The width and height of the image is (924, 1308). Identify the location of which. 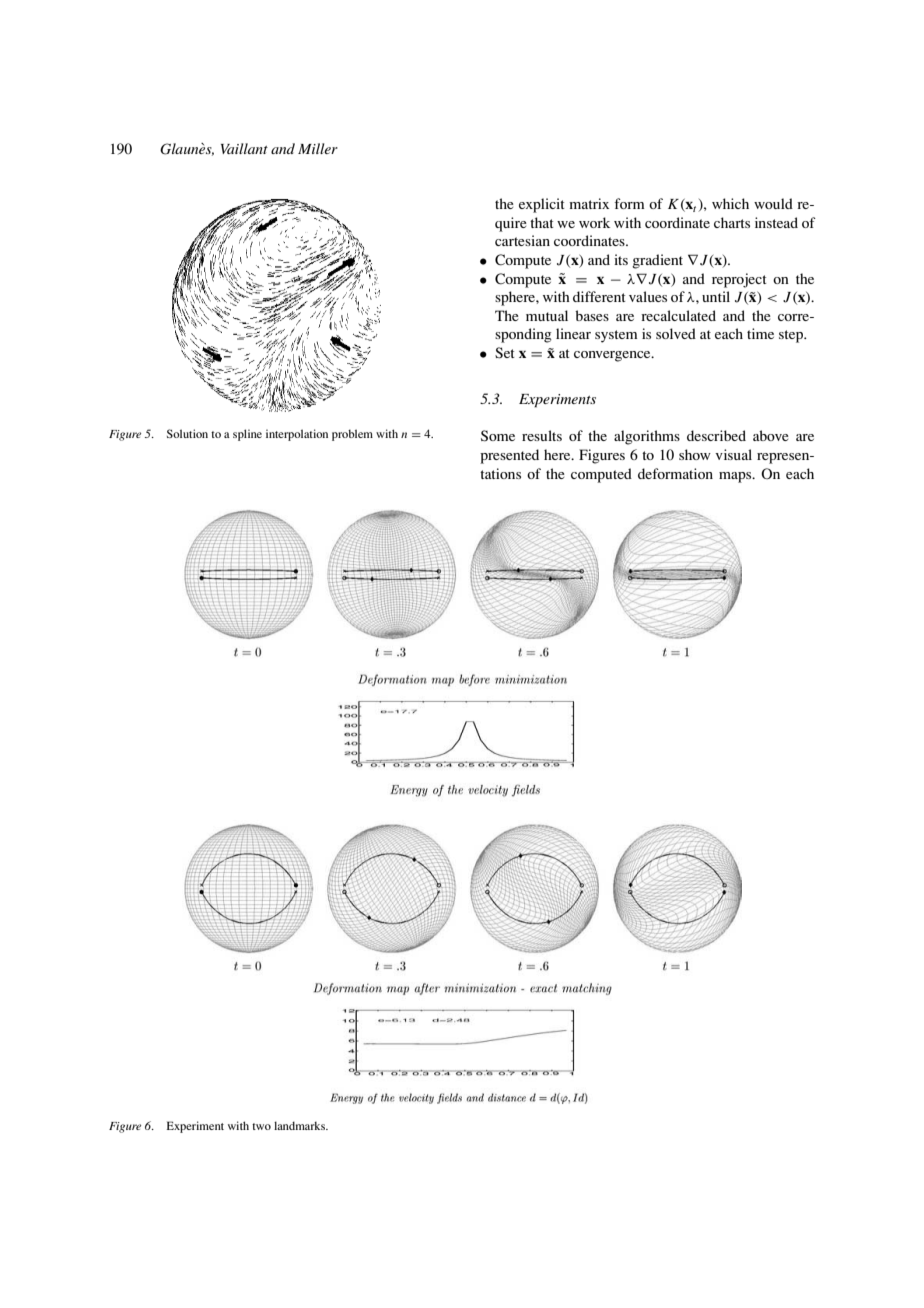
(730, 203).
